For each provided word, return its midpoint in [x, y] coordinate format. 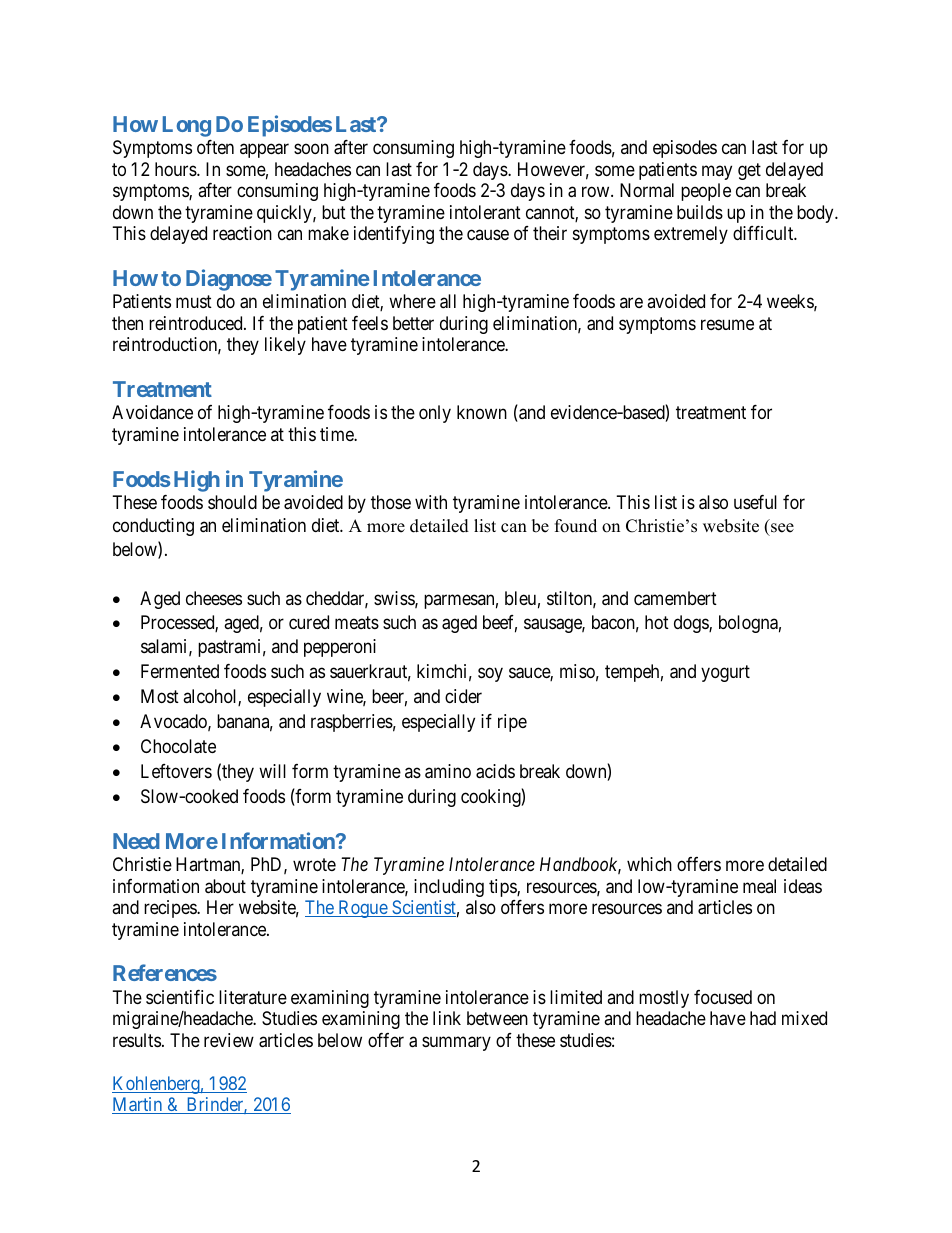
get [749, 171]
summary [456, 1043]
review [229, 1040]
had [763, 1018]
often [215, 147]
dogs [692, 624]
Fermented [180, 671]
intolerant [485, 212]
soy [490, 675]
